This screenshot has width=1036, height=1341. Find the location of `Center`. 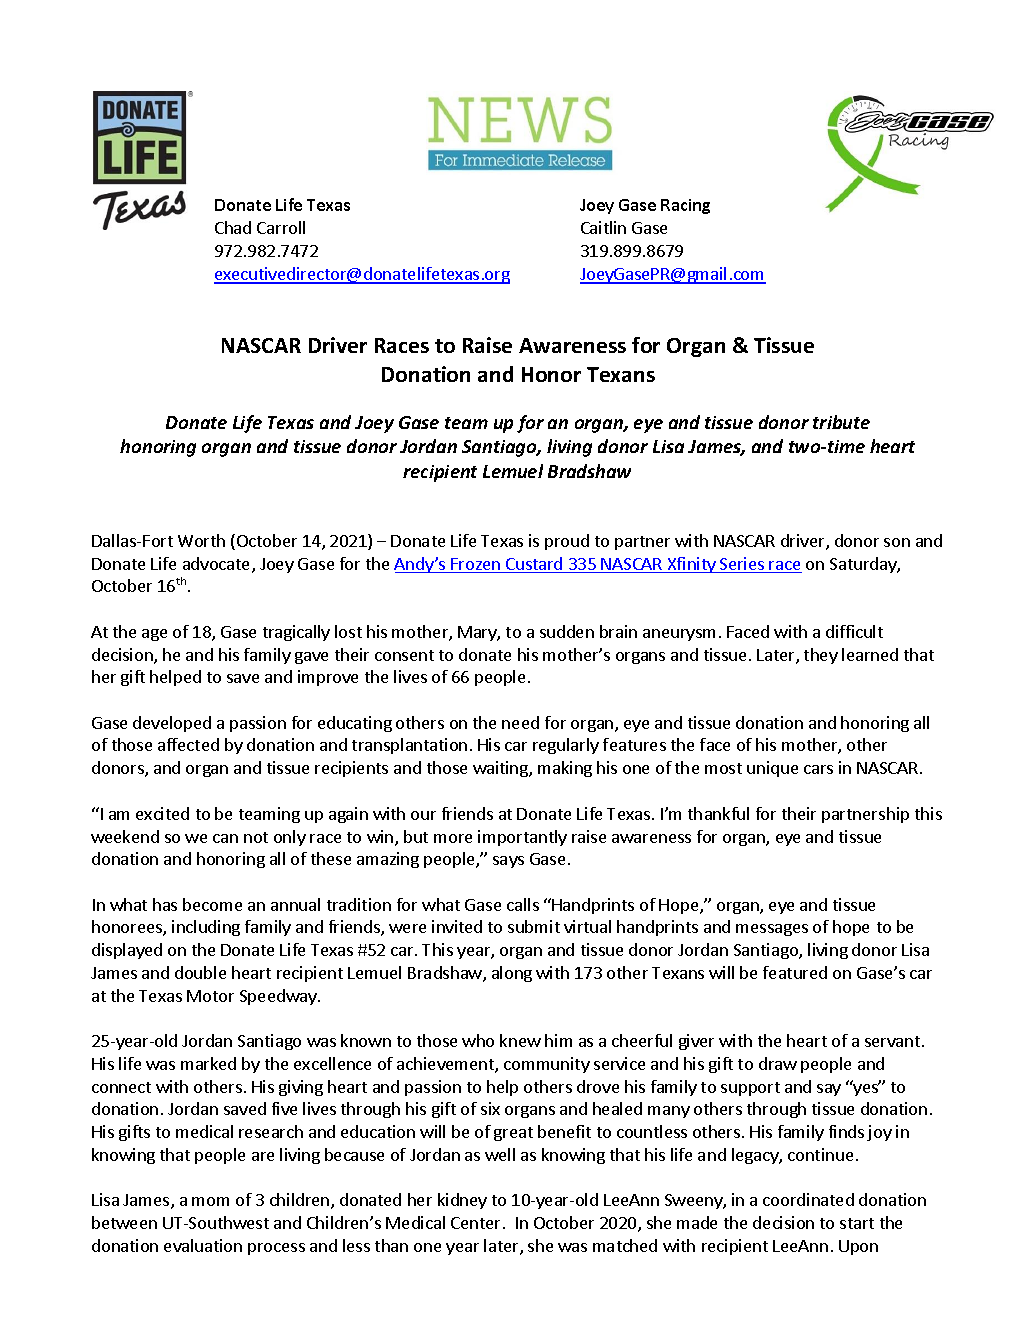

Center is located at coordinates (477, 1223).
